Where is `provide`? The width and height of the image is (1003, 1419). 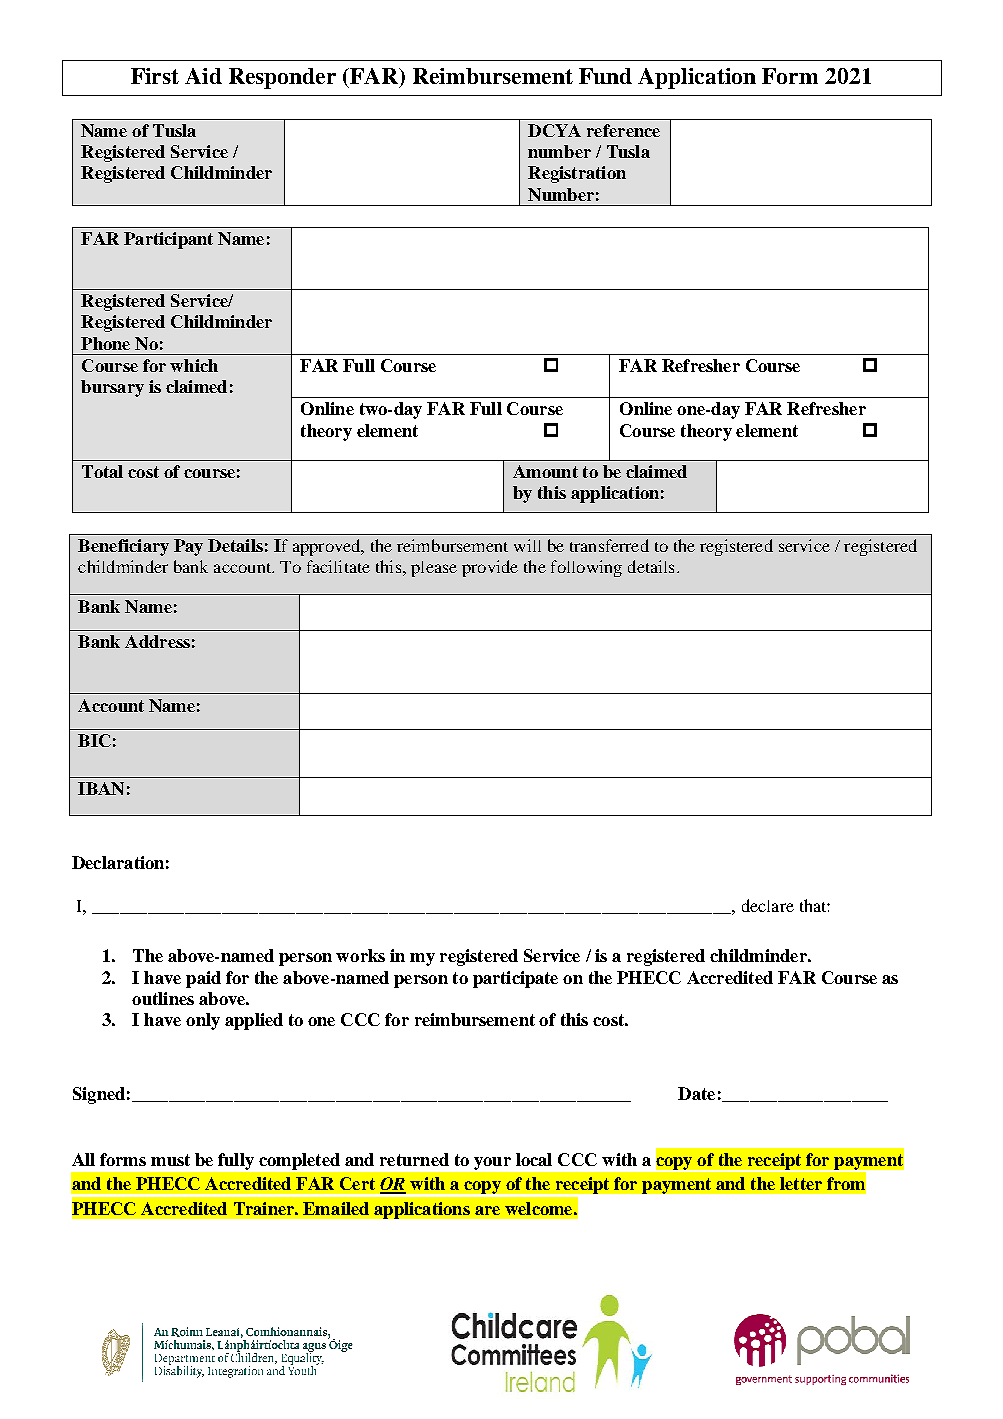 provide is located at coordinates (490, 568).
